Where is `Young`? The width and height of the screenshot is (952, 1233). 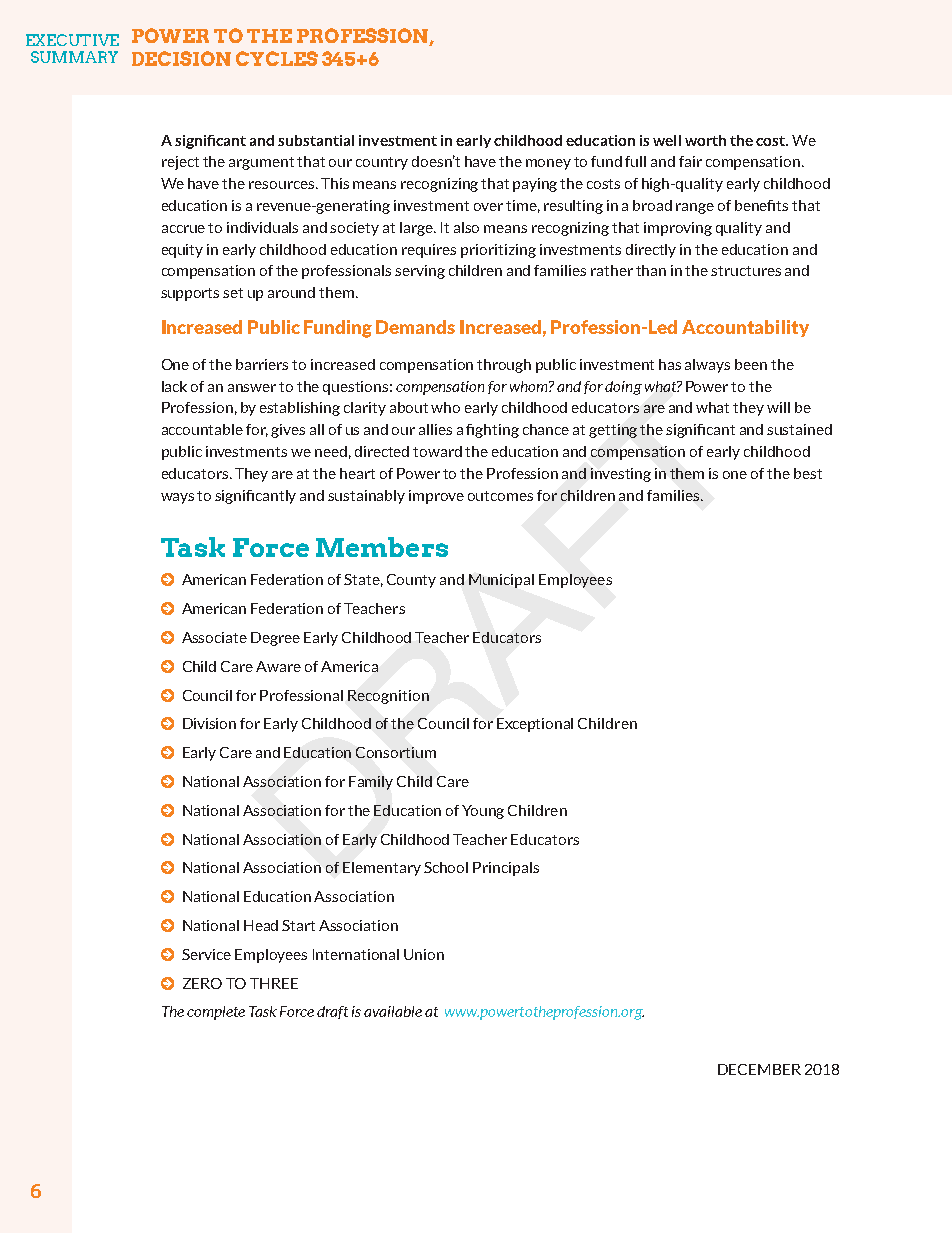 Young is located at coordinates (483, 812).
